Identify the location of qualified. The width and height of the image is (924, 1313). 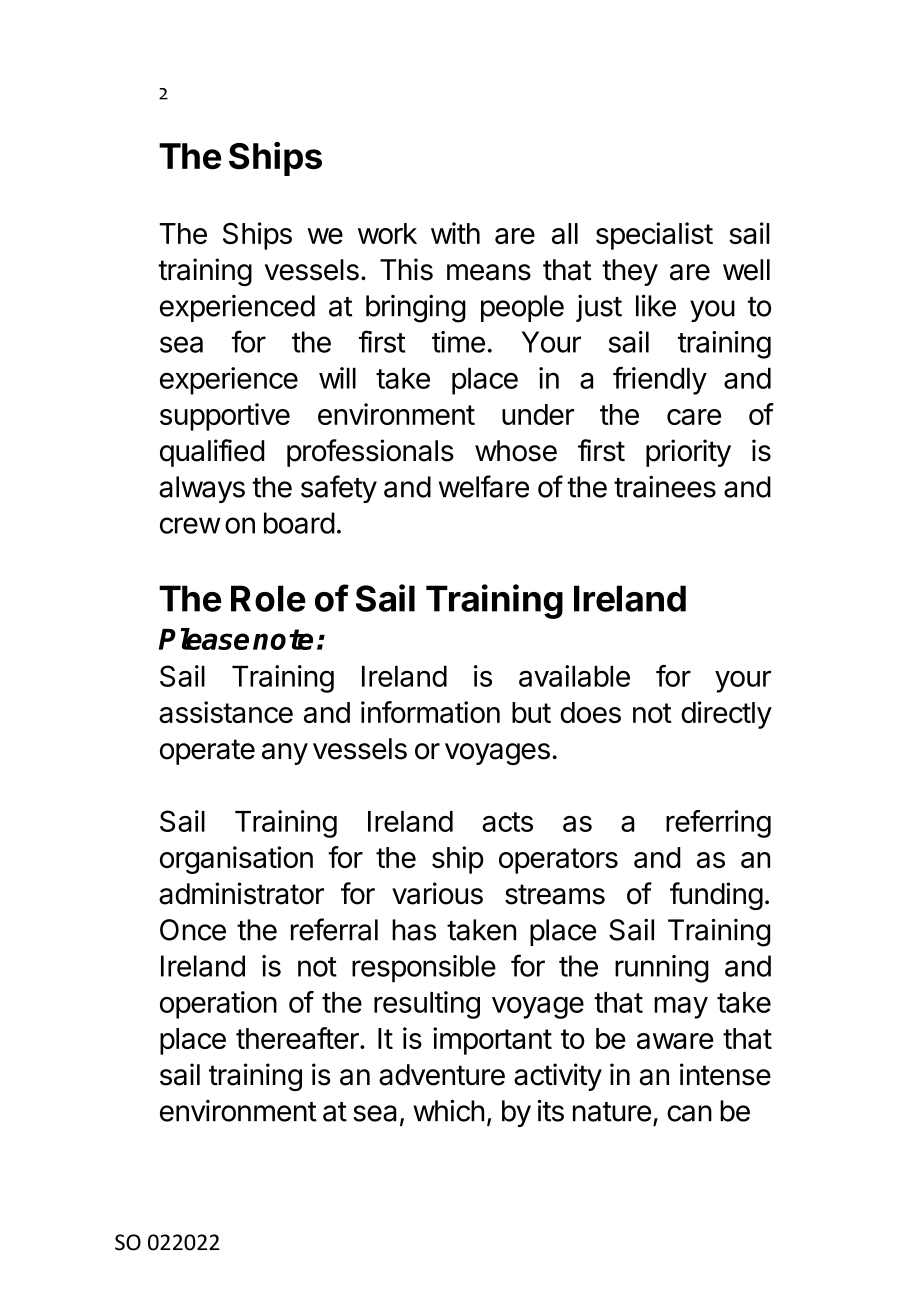
(212, 453).
